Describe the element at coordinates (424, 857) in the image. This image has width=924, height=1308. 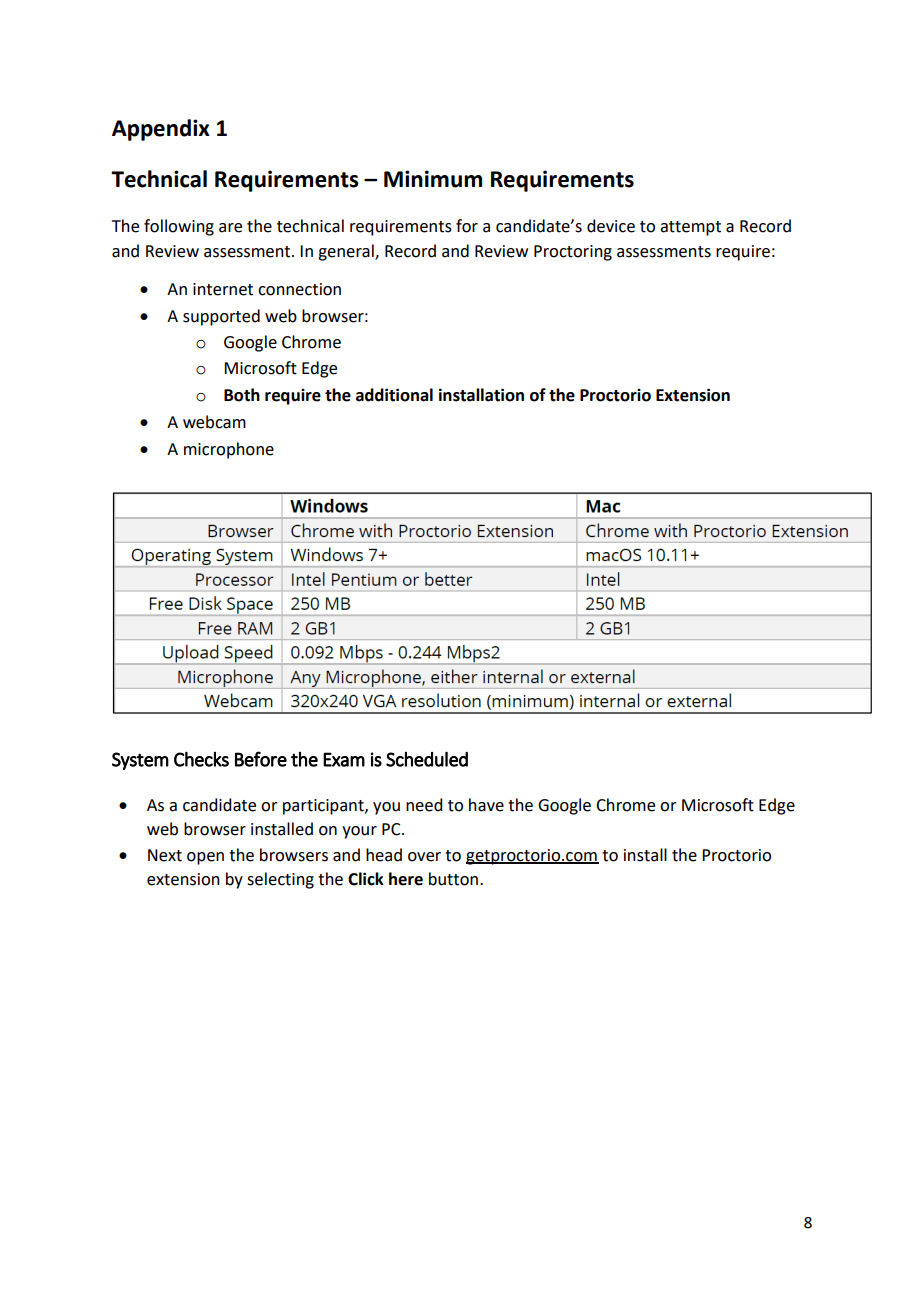
I see `over` at that location.
